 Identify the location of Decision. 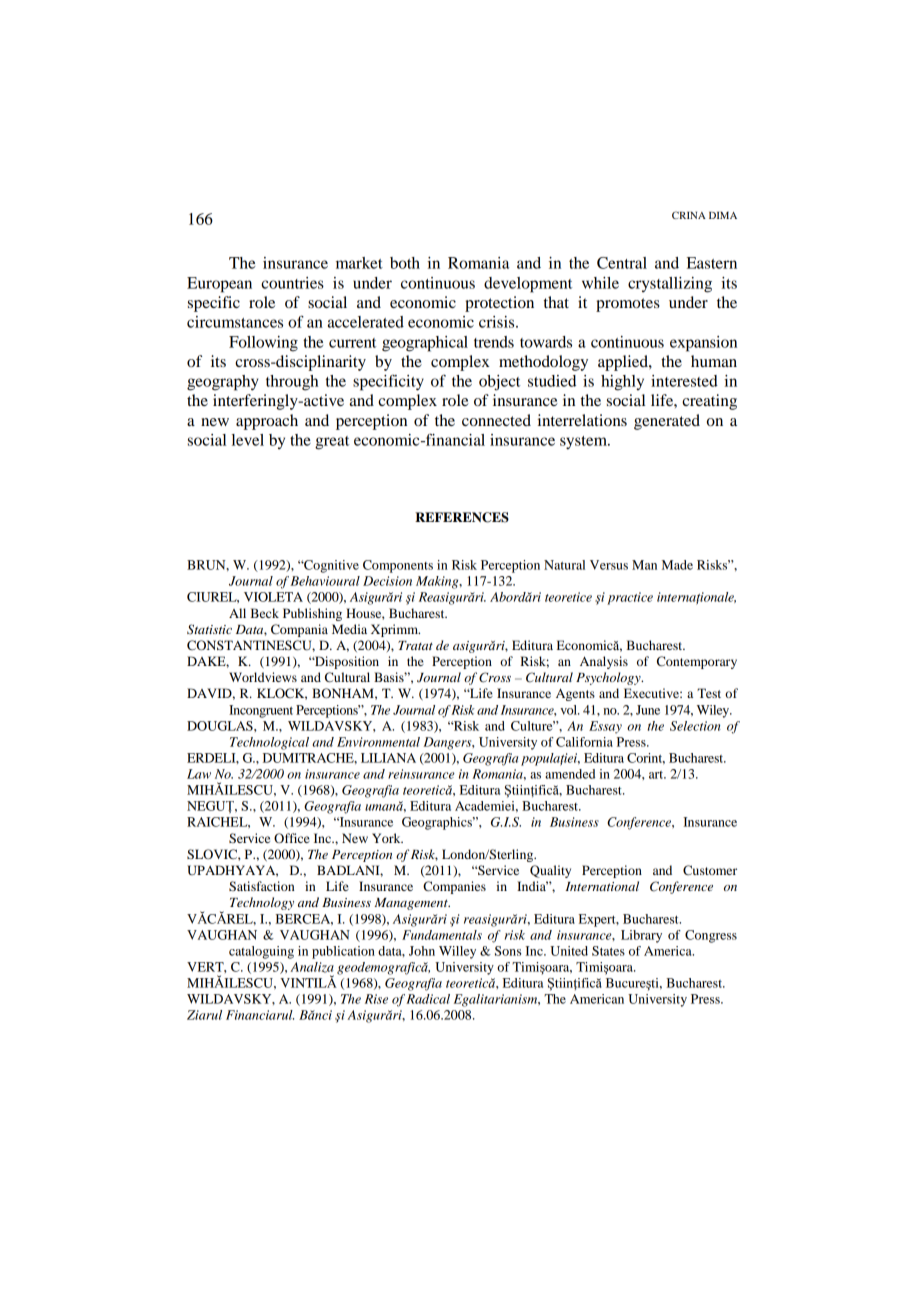
(387, 581).
